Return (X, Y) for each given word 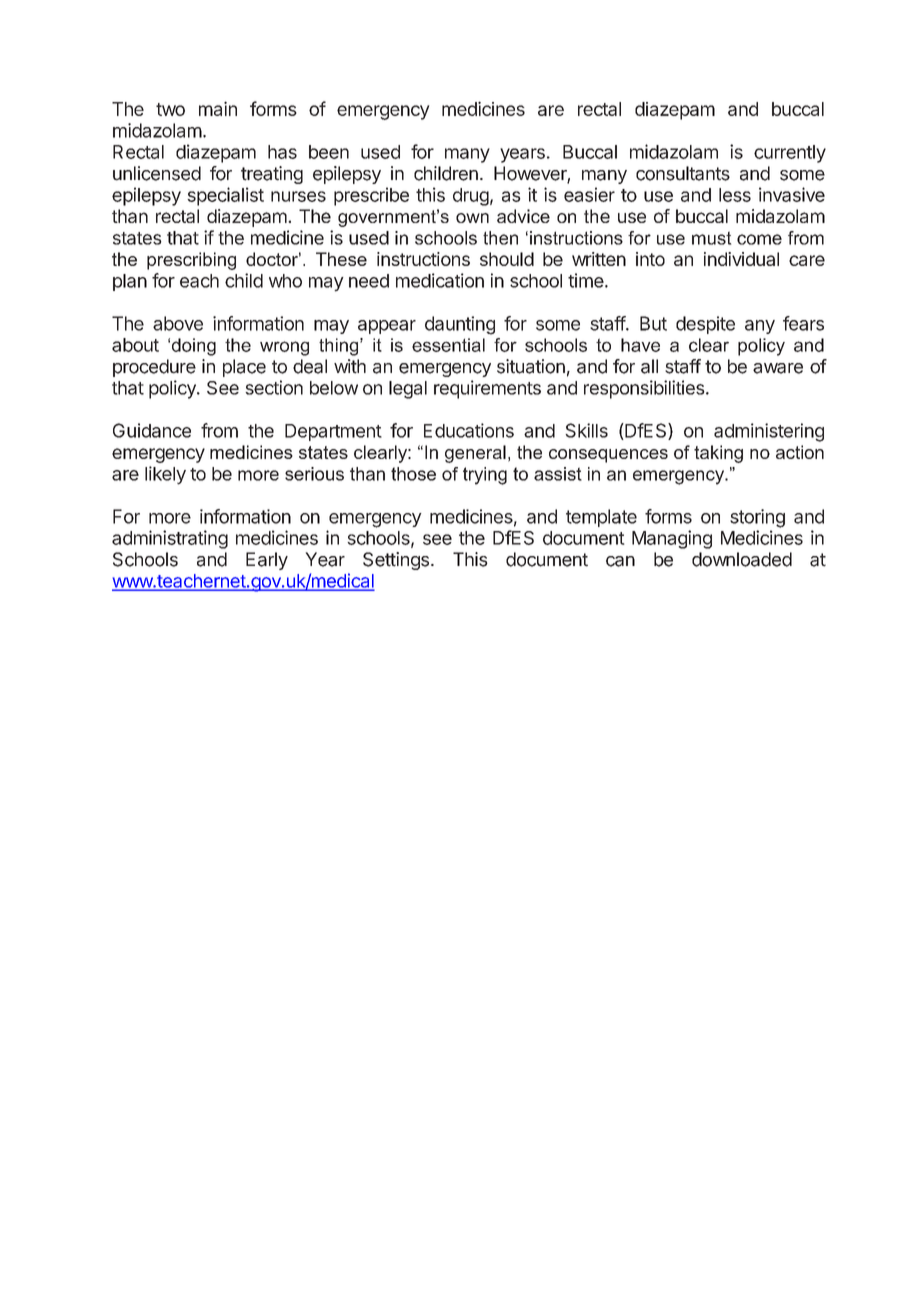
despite (705, 325)
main (218, 108)
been (329, 152)
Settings (396, 561)
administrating (170, 539)
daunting (460, 325)
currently (790, 154)
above (178, 323)
